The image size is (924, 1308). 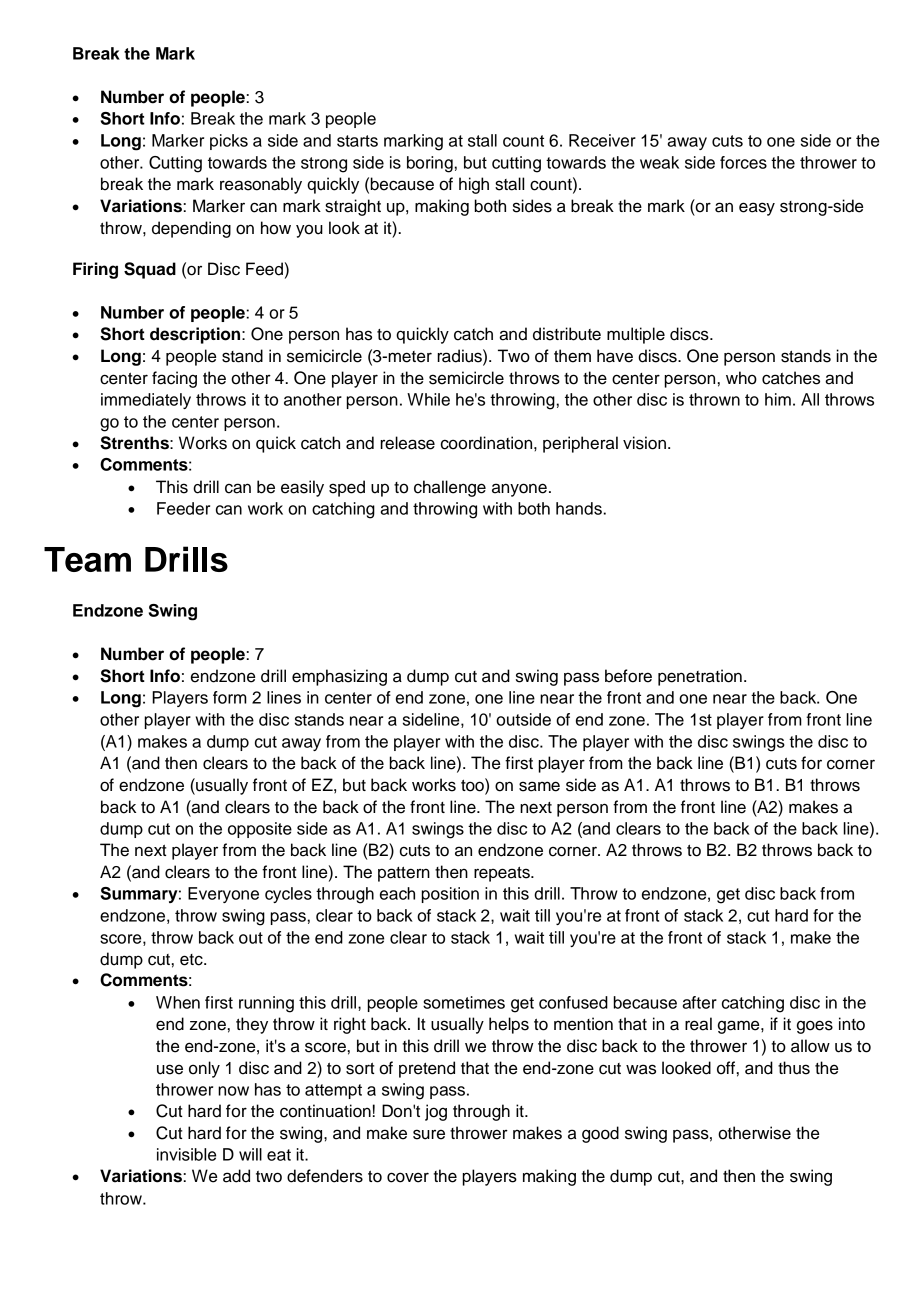 I want to click on penetration, so click(x=700, y=677).
